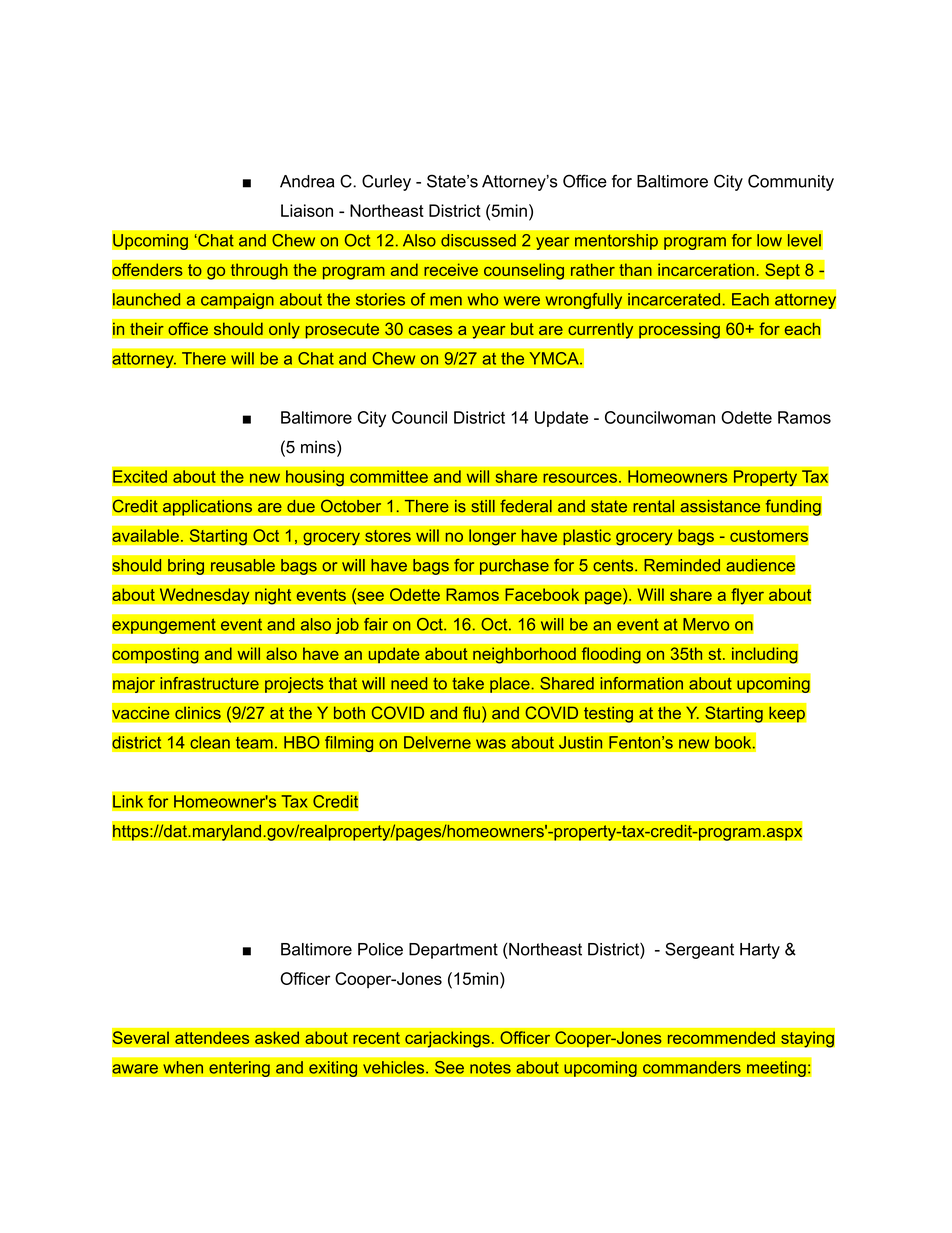  I want to click on was, so click(491, 744).
